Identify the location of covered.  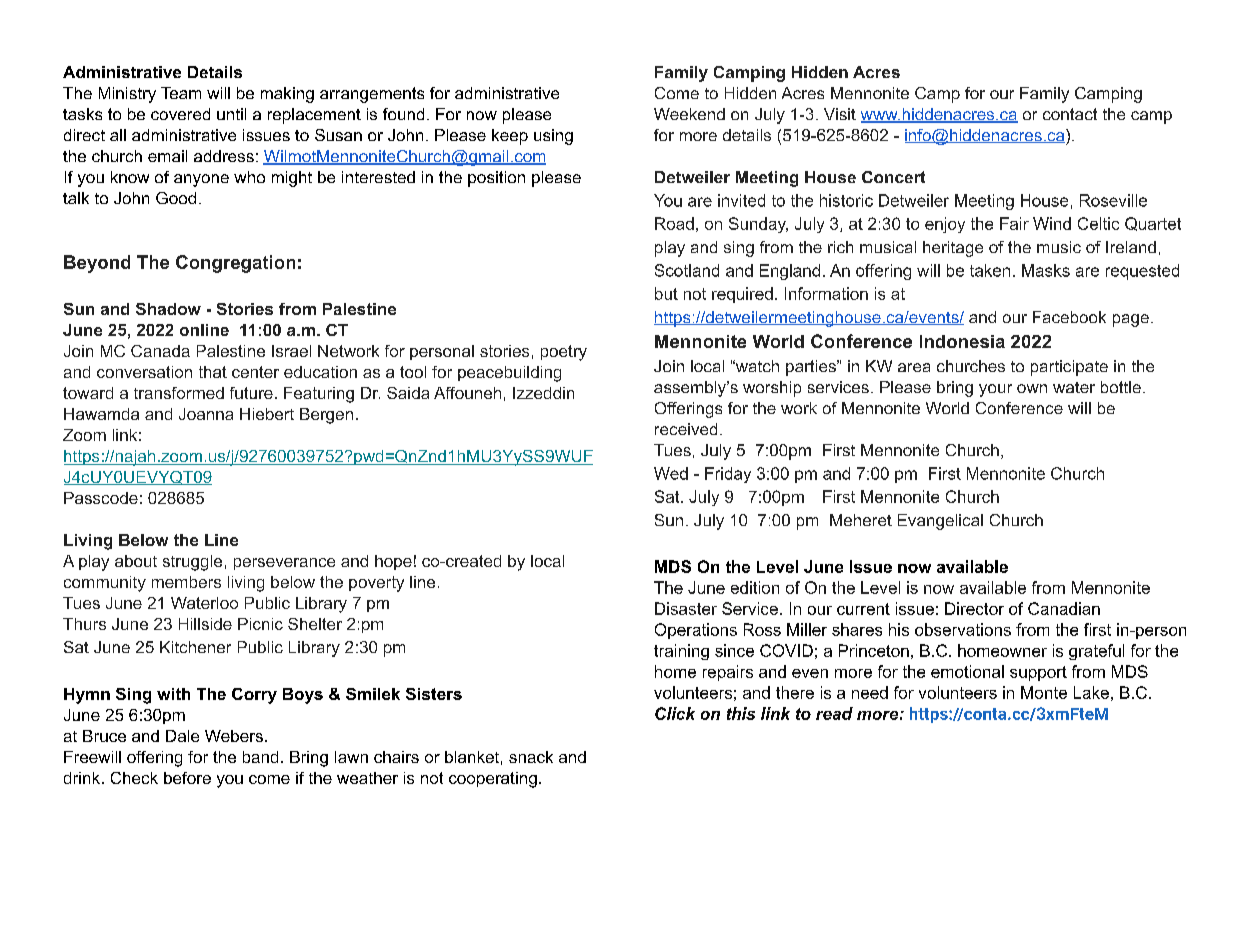
(180, 114).
